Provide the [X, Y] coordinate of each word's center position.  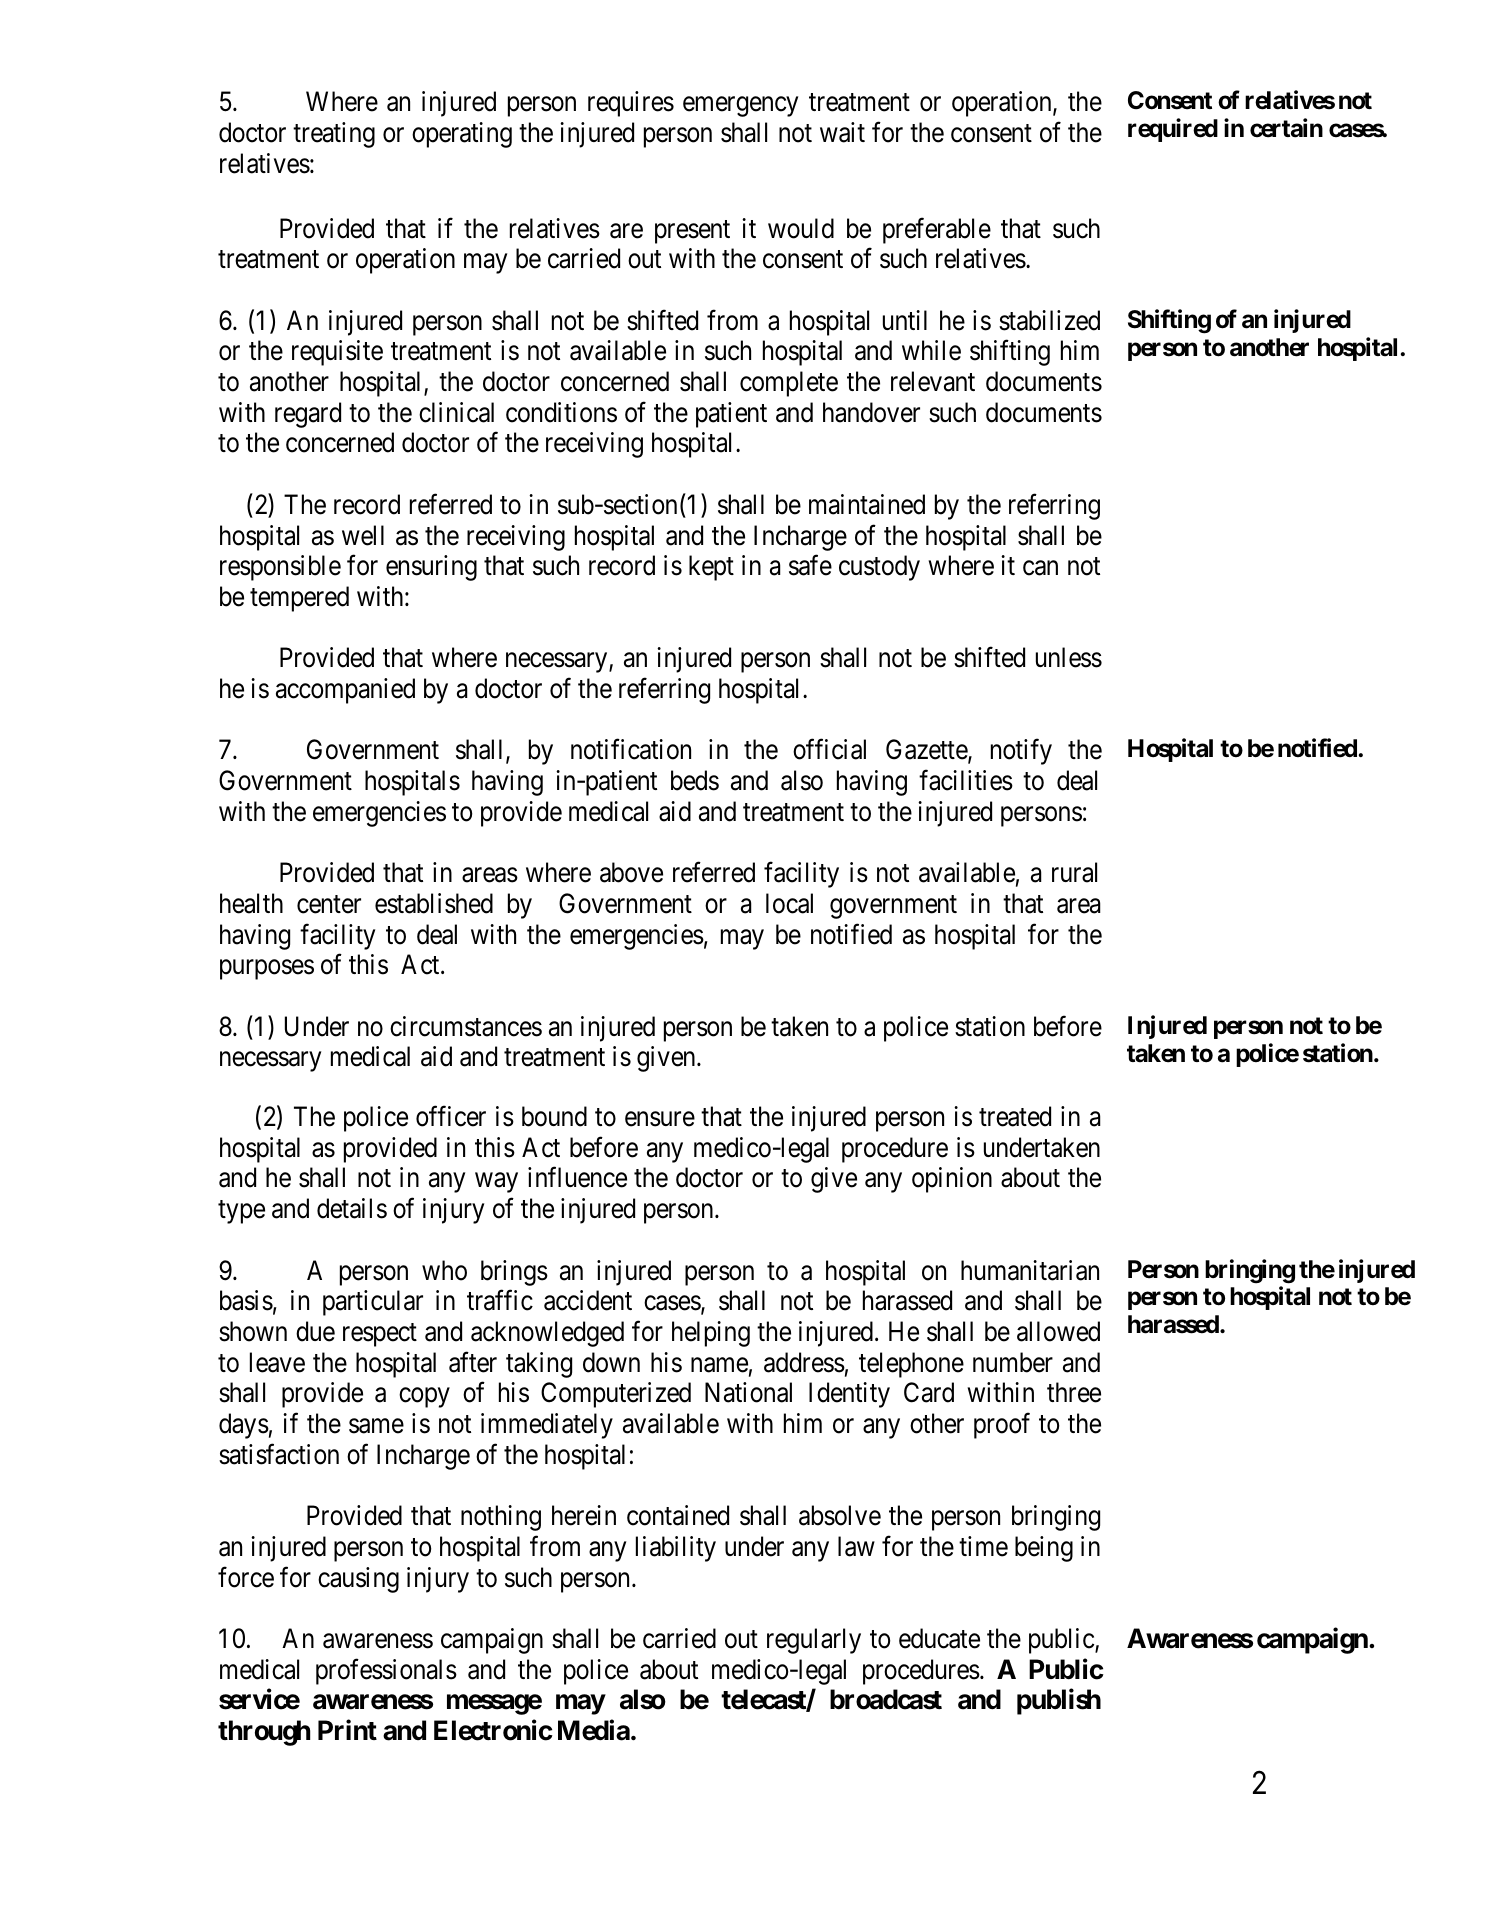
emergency [740, 107]
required [1173, 130]
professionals [386, 1671]
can [1040, 568]
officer [451, 1116]
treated [1015, 1116]
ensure [660, 1119]
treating [334, 135]
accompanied [345, 691]
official [829, 749]
